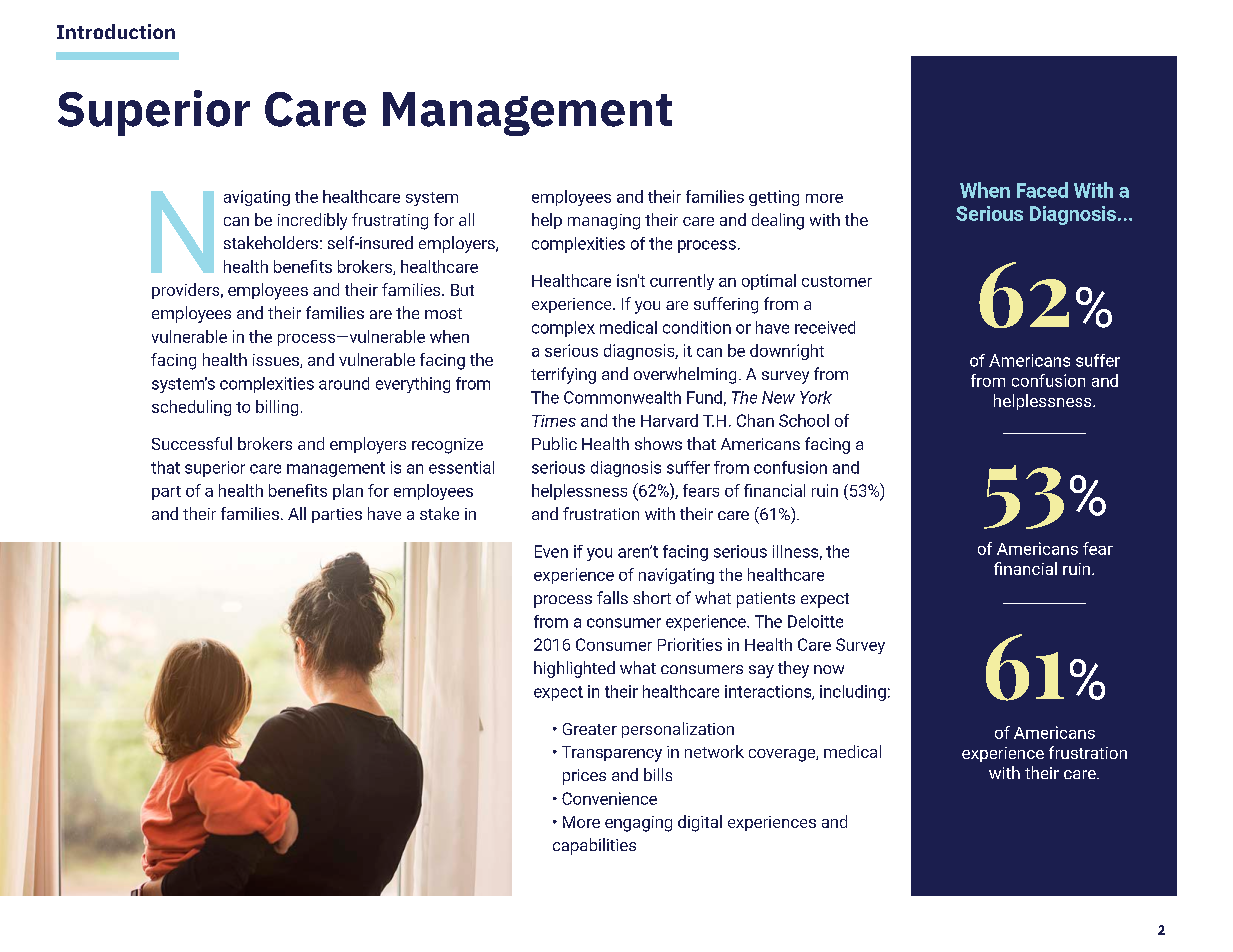 Image resolution: width=1233 pixels, height=952 pixels. I want to click on Public, so click(554, 443).
